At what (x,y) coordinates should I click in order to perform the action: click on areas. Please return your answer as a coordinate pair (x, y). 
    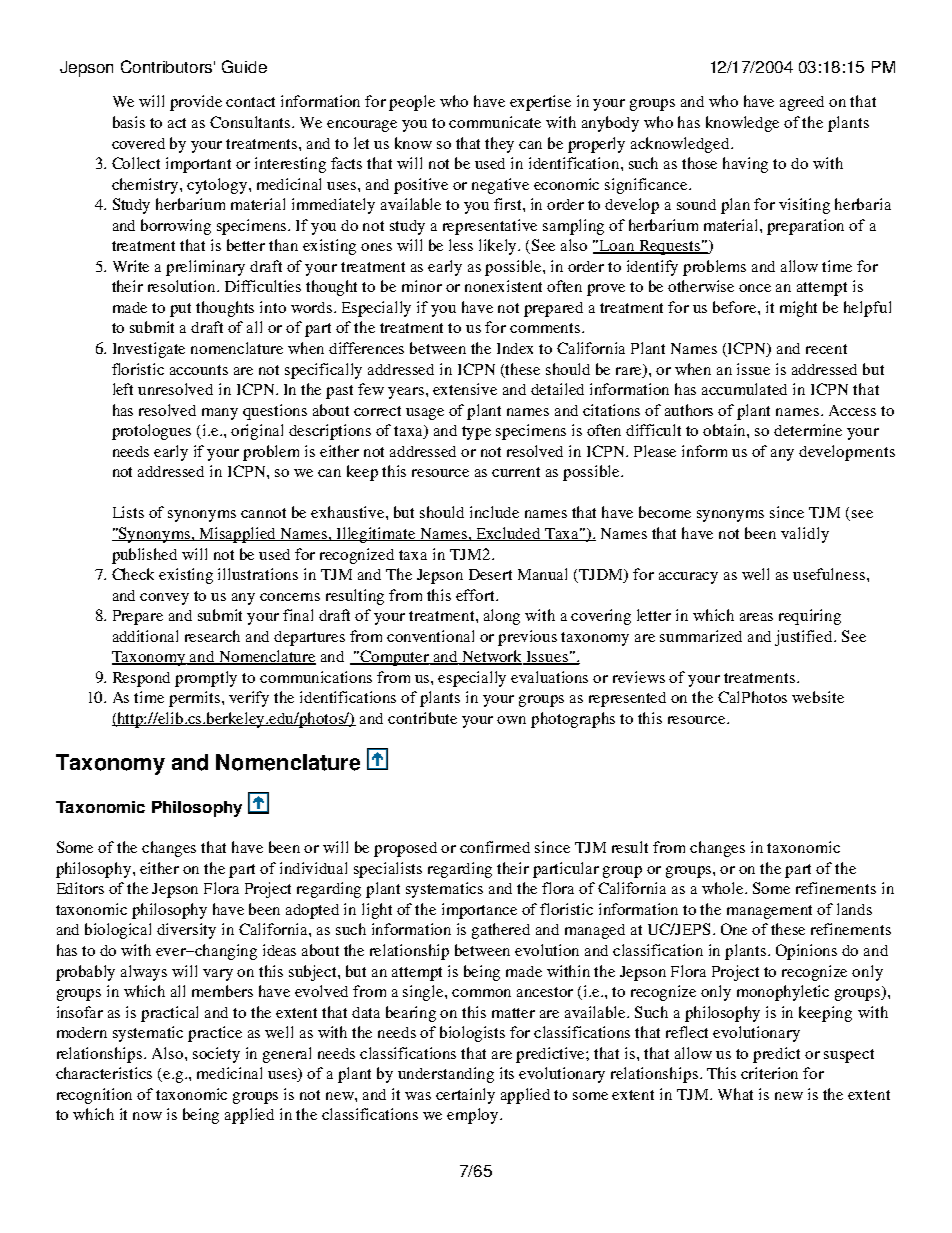
    Looking at the image, I should click on (756, 617).
